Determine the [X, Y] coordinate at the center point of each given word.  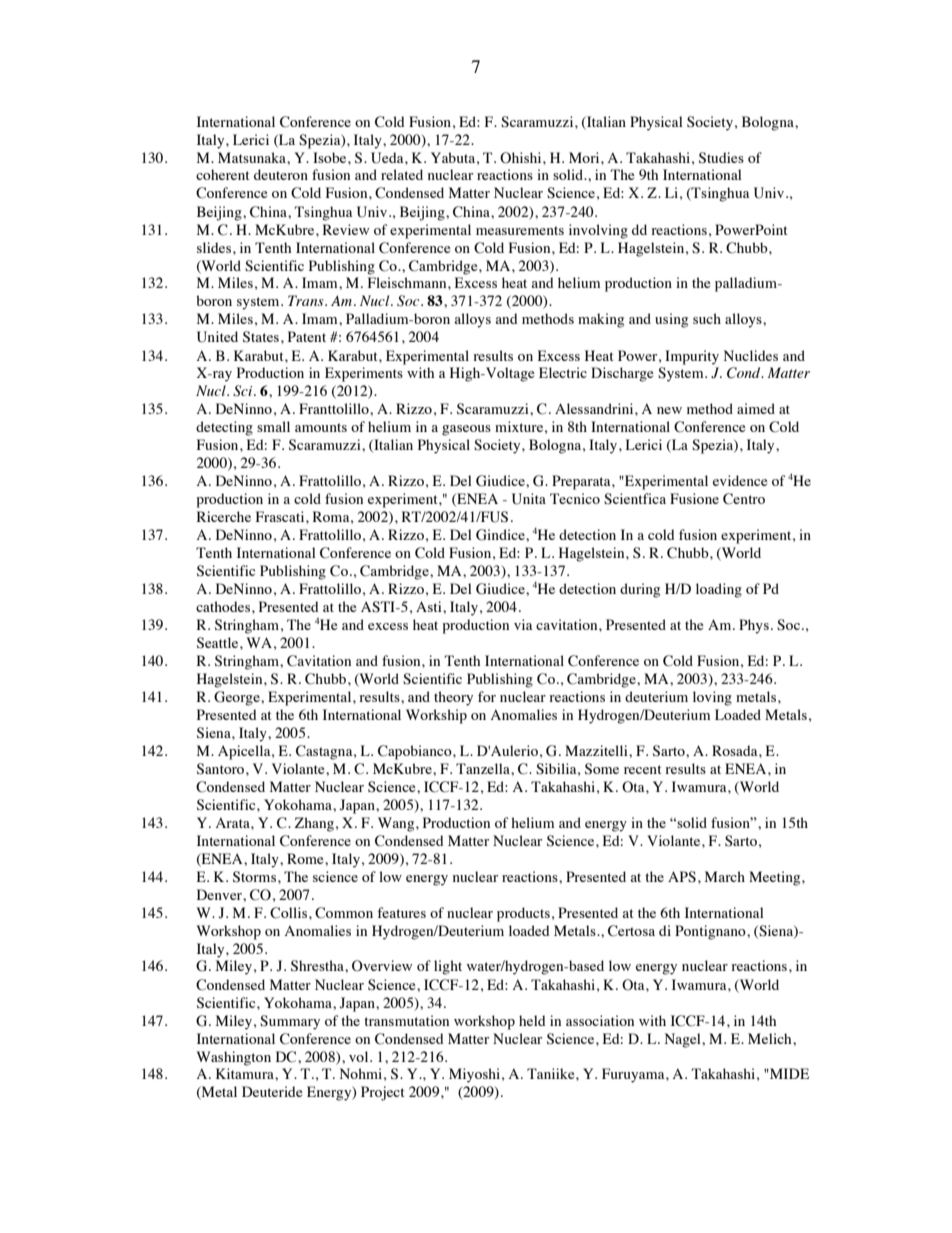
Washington [233, 1058]
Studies [721, 158]
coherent [223, 174]
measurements [520, 230]
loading [719, 590]
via [523, 624]
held [532, 1020]
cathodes [224, 606]
